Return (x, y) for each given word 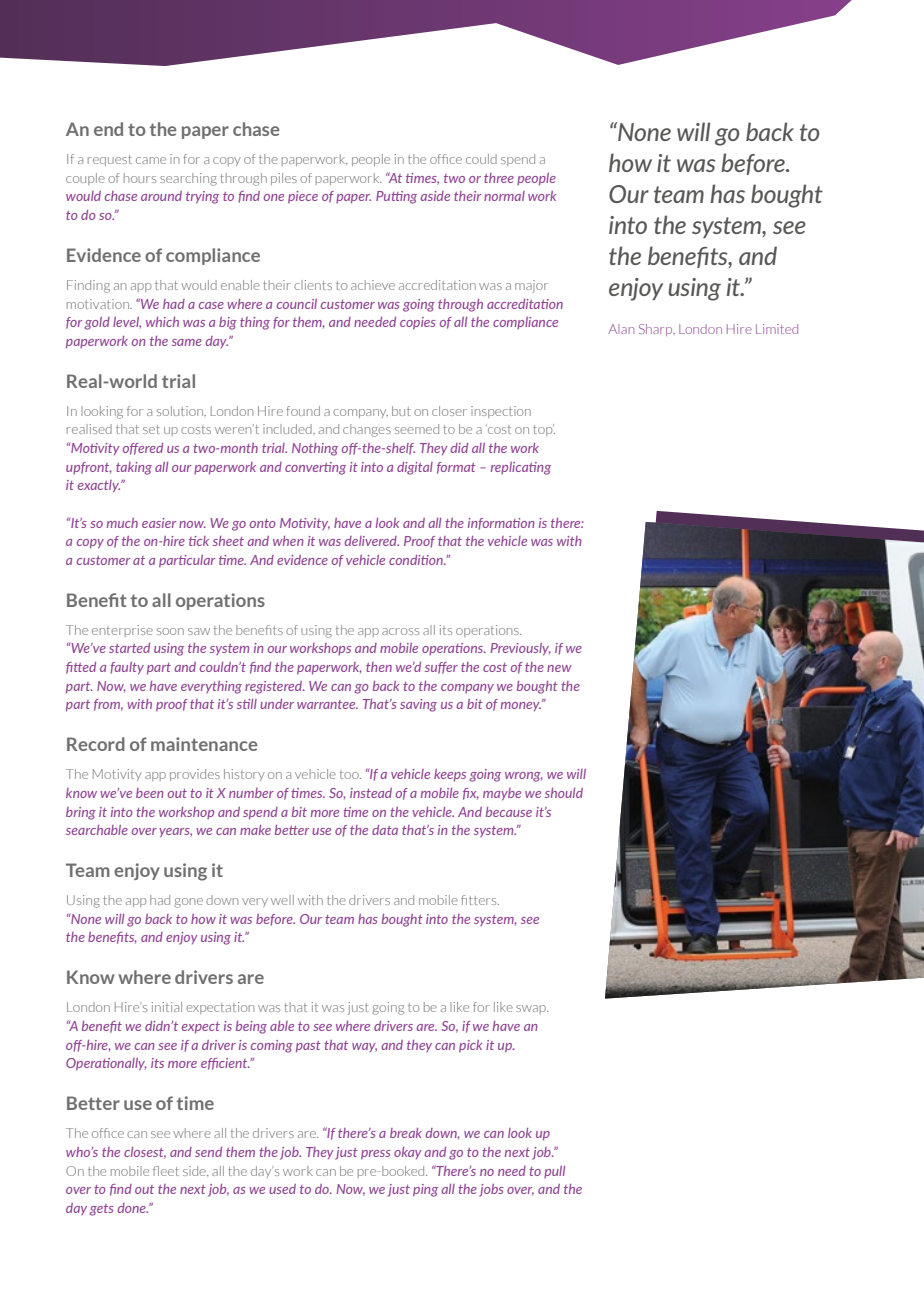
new (559, 668)
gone (188, 903)
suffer (441, 668)
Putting (396, 197)
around (161, 196)
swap (532, 1009)
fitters (480, 900)
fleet (166, 1171)
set (151, 429)
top (544, 430)
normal (504, 196)
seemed (417, 429)
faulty (127, 668)
